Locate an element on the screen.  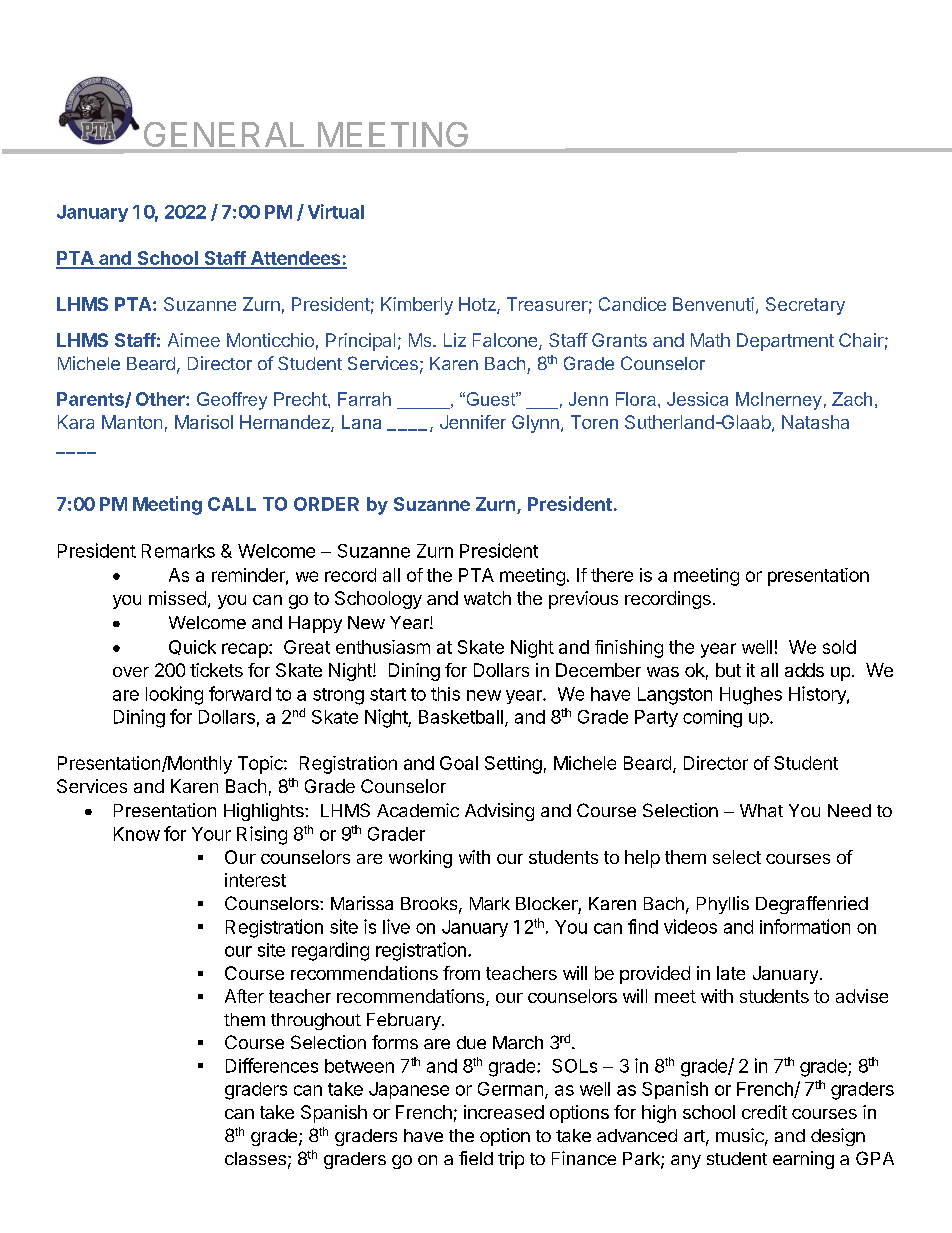
Secretary is located at coordinates (805, 306).
